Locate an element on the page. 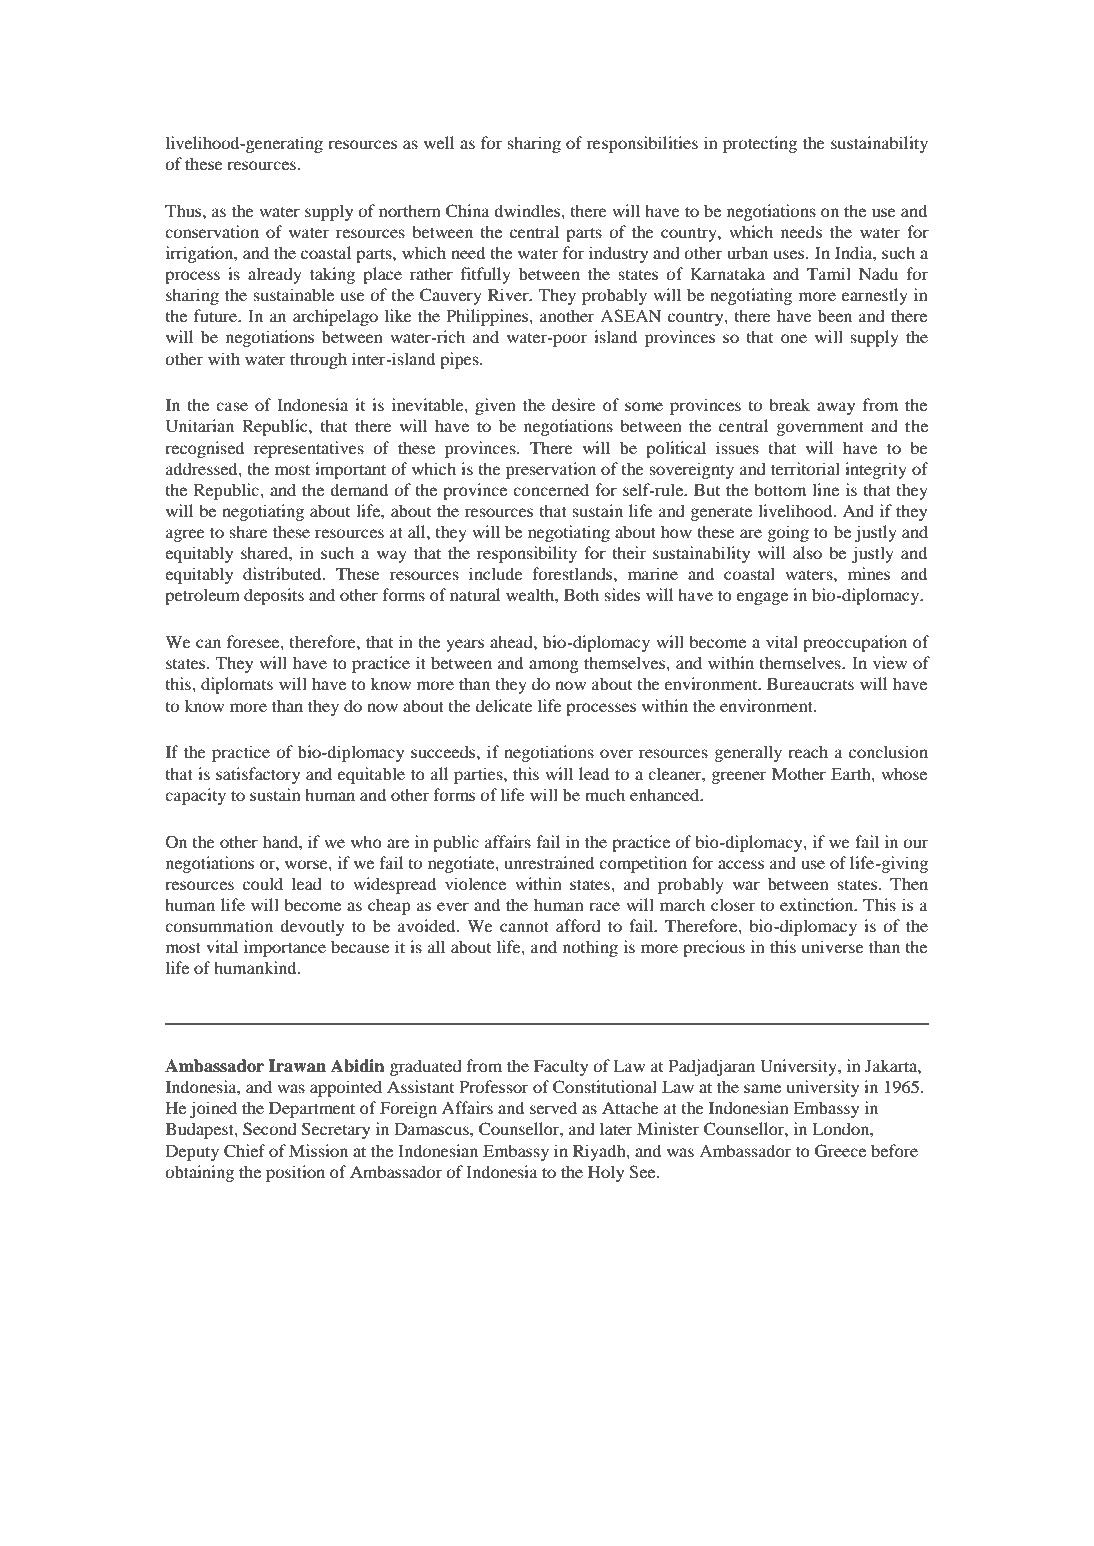 This document has width=1094, height=1546. protecting is located at coordinates (760, 144).
